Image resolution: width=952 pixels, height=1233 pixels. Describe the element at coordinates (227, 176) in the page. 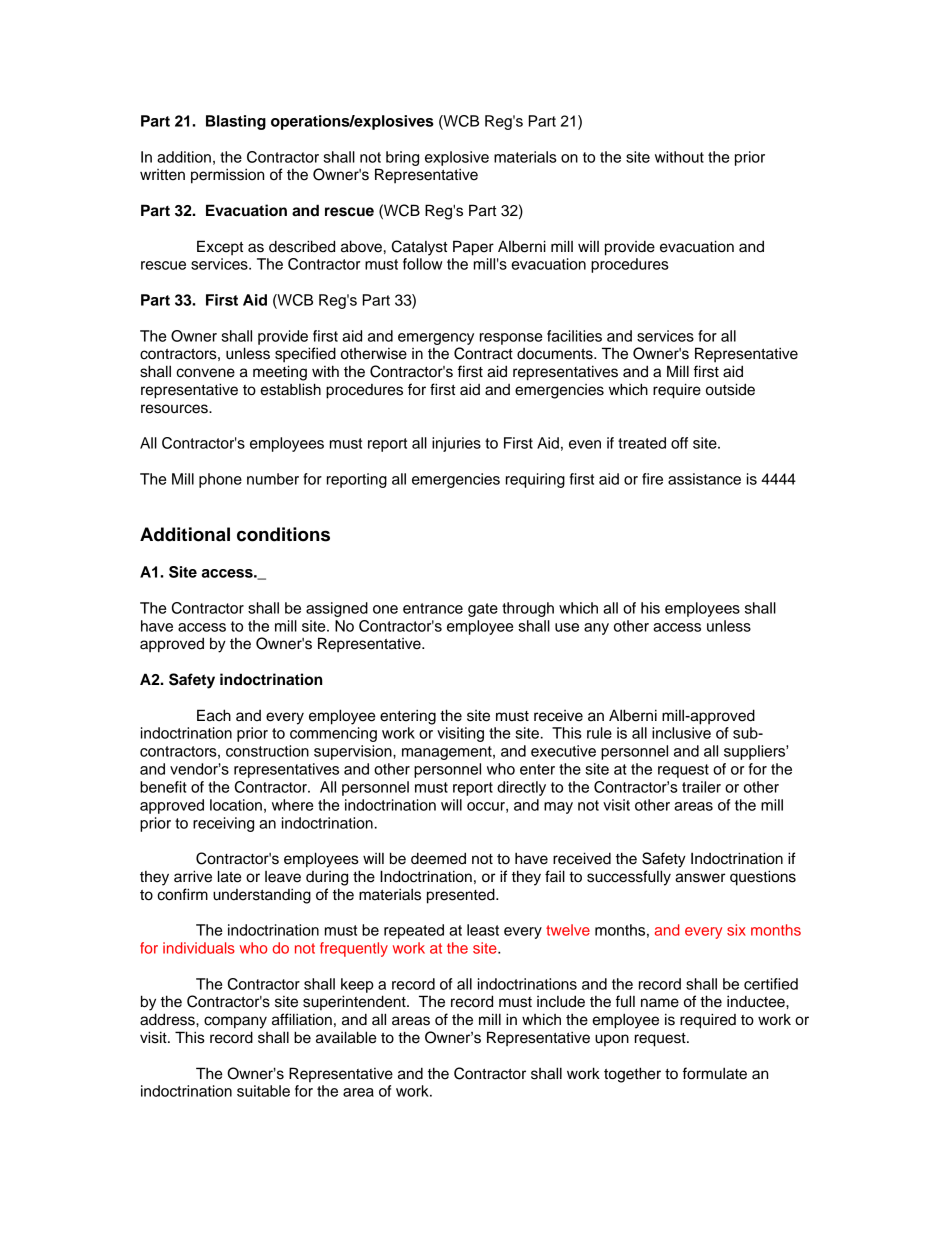

I see `permission` at that location.
